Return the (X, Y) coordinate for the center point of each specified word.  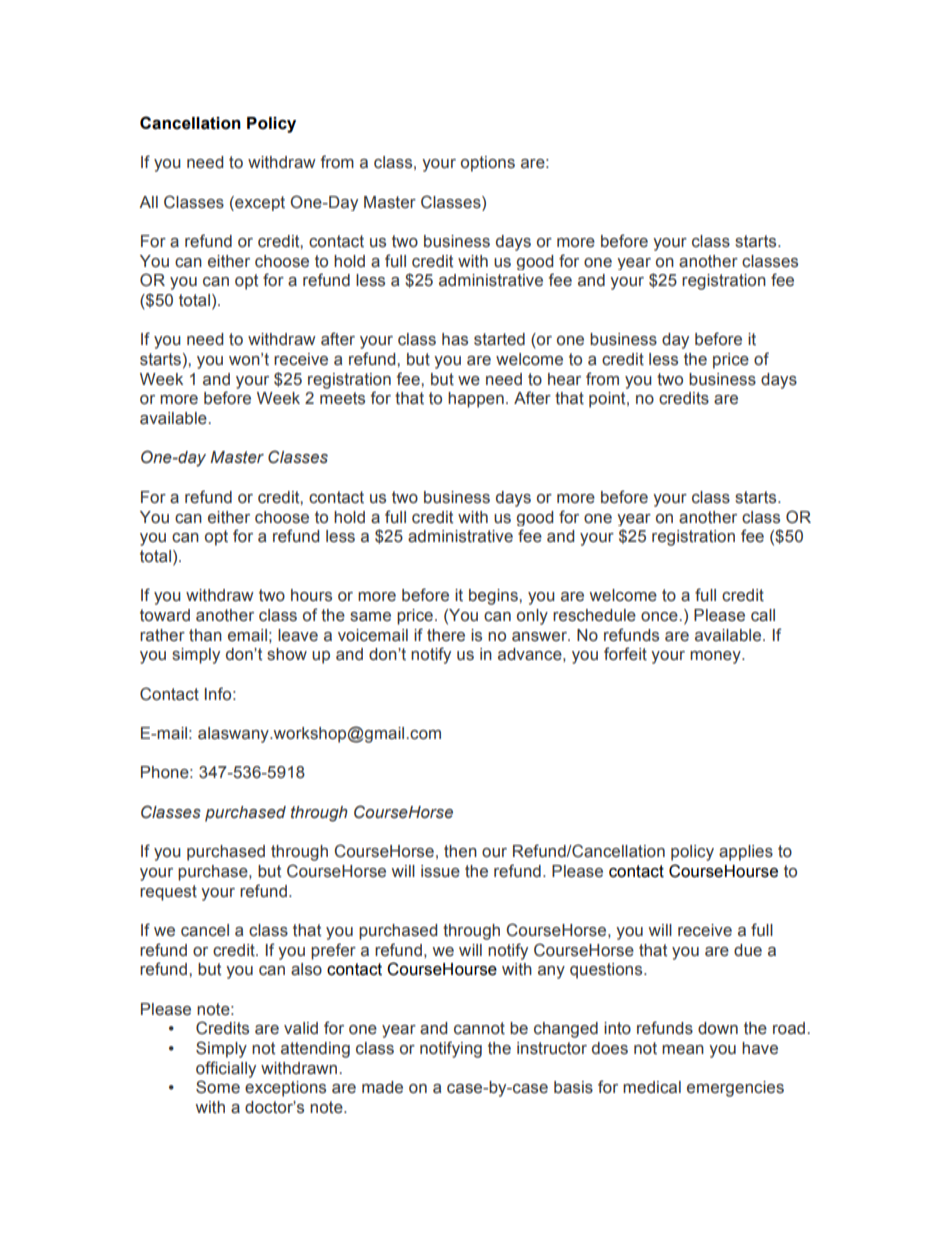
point (608, 400)
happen (476, 400)
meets (342, 398)
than (205, 635)
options (488, 164)
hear (564, 379)
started (499, 339)
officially (226, 1069)
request (168, 893)
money (716, 657)
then (460, 851)
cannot (479, 1028)
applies (746, 853)
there (446, 635)
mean (683, 1050)
